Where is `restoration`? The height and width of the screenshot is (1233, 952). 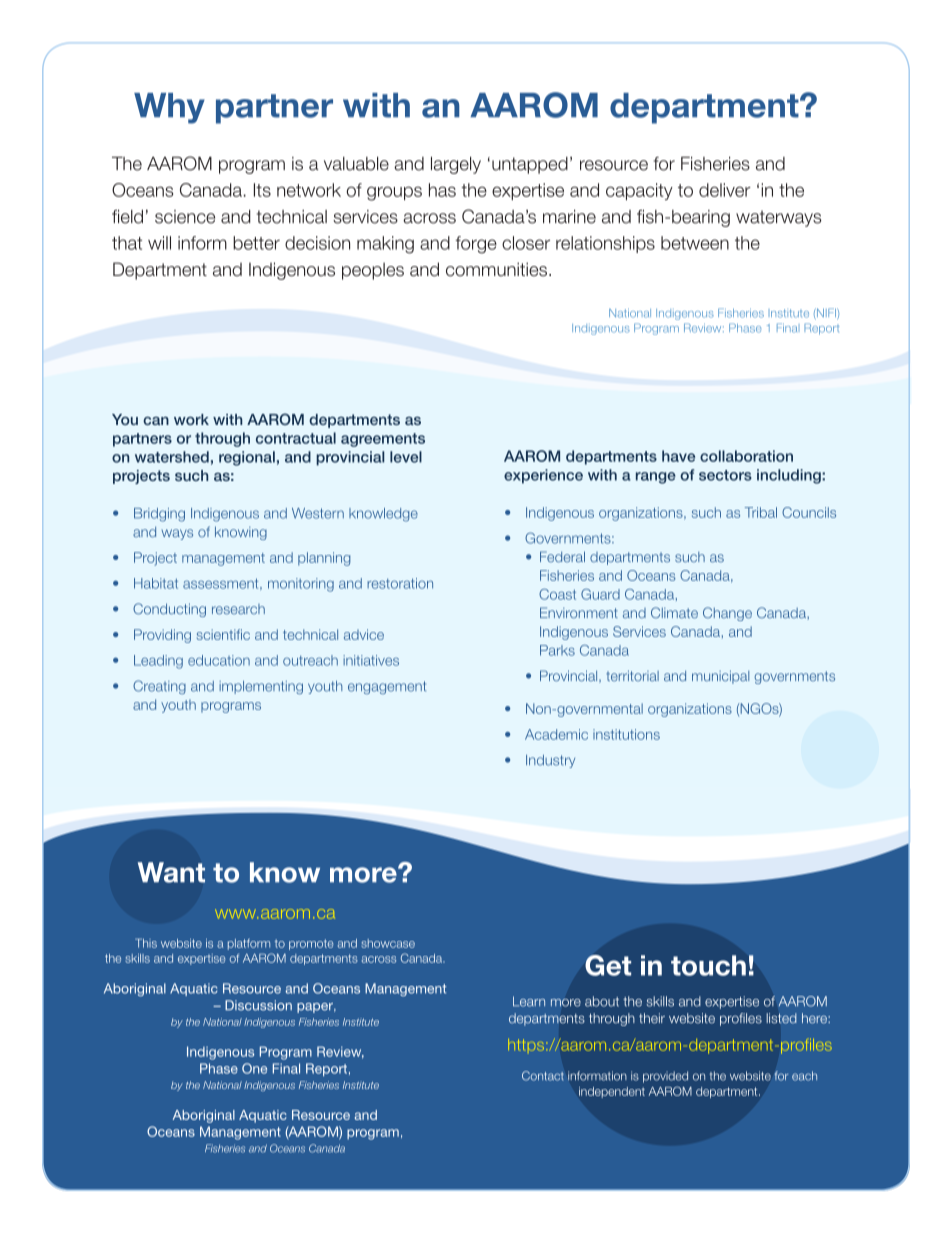
restoration is located at coordinates (400, 583).
